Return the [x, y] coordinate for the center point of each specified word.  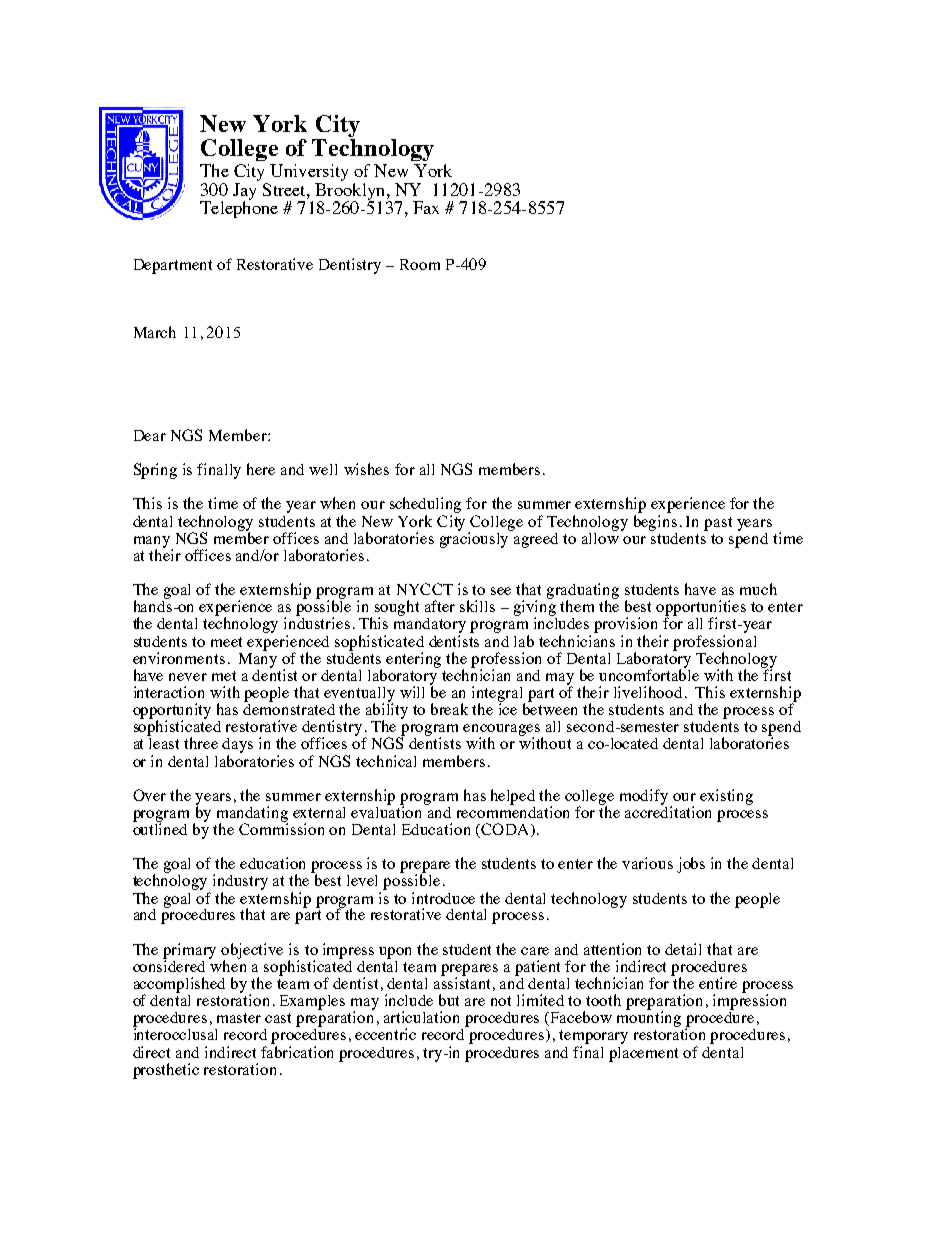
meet [226, 642]
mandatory [430, 625]
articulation [421, 1017]
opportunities [701, 609]
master [239, 1018]
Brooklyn [351, 191]
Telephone [239, 208]
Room [420, 264]
